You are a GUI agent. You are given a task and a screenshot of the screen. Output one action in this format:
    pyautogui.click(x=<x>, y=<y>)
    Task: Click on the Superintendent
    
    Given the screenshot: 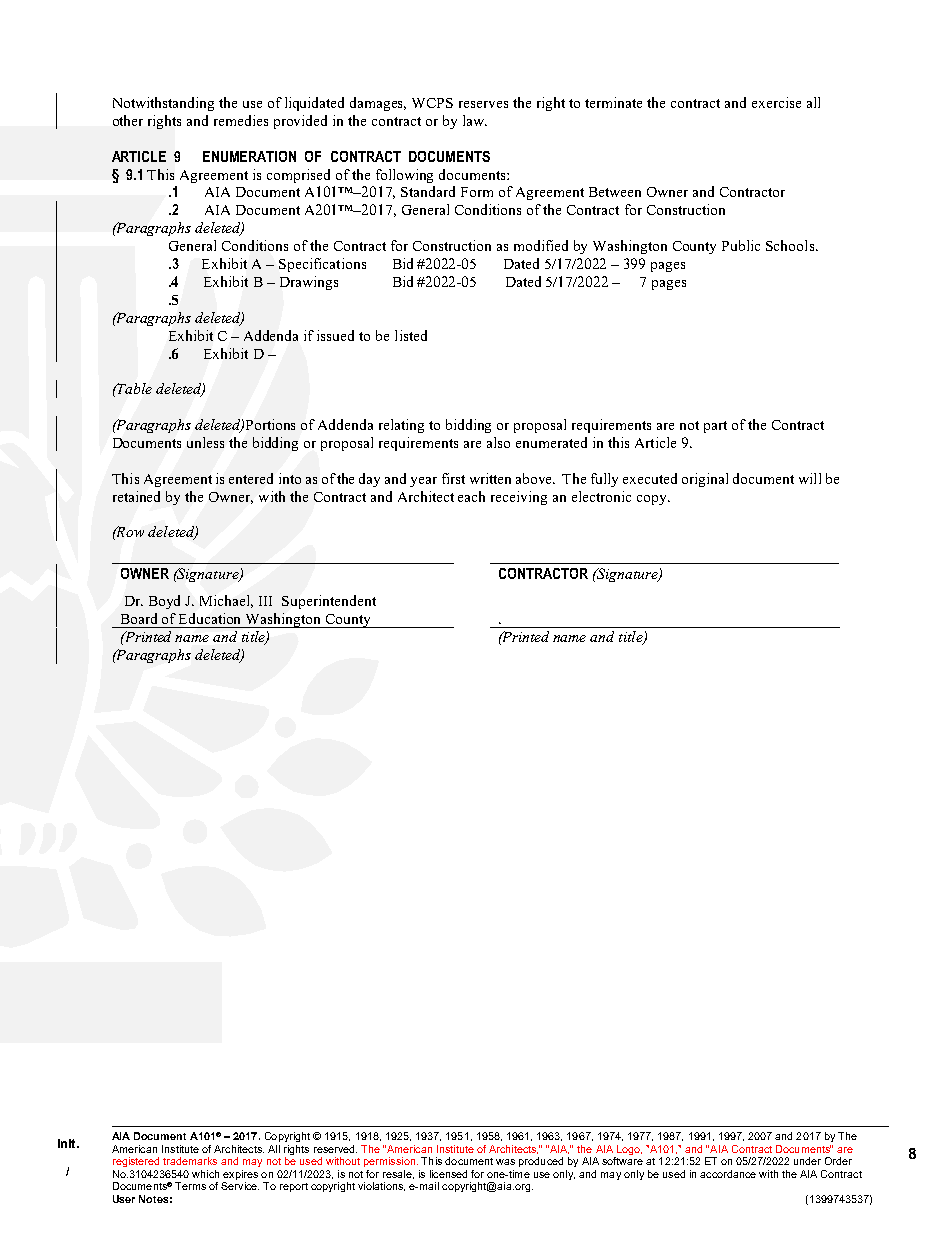 What is the action you would take?
    pyautogui.click(x=329, y=602)
